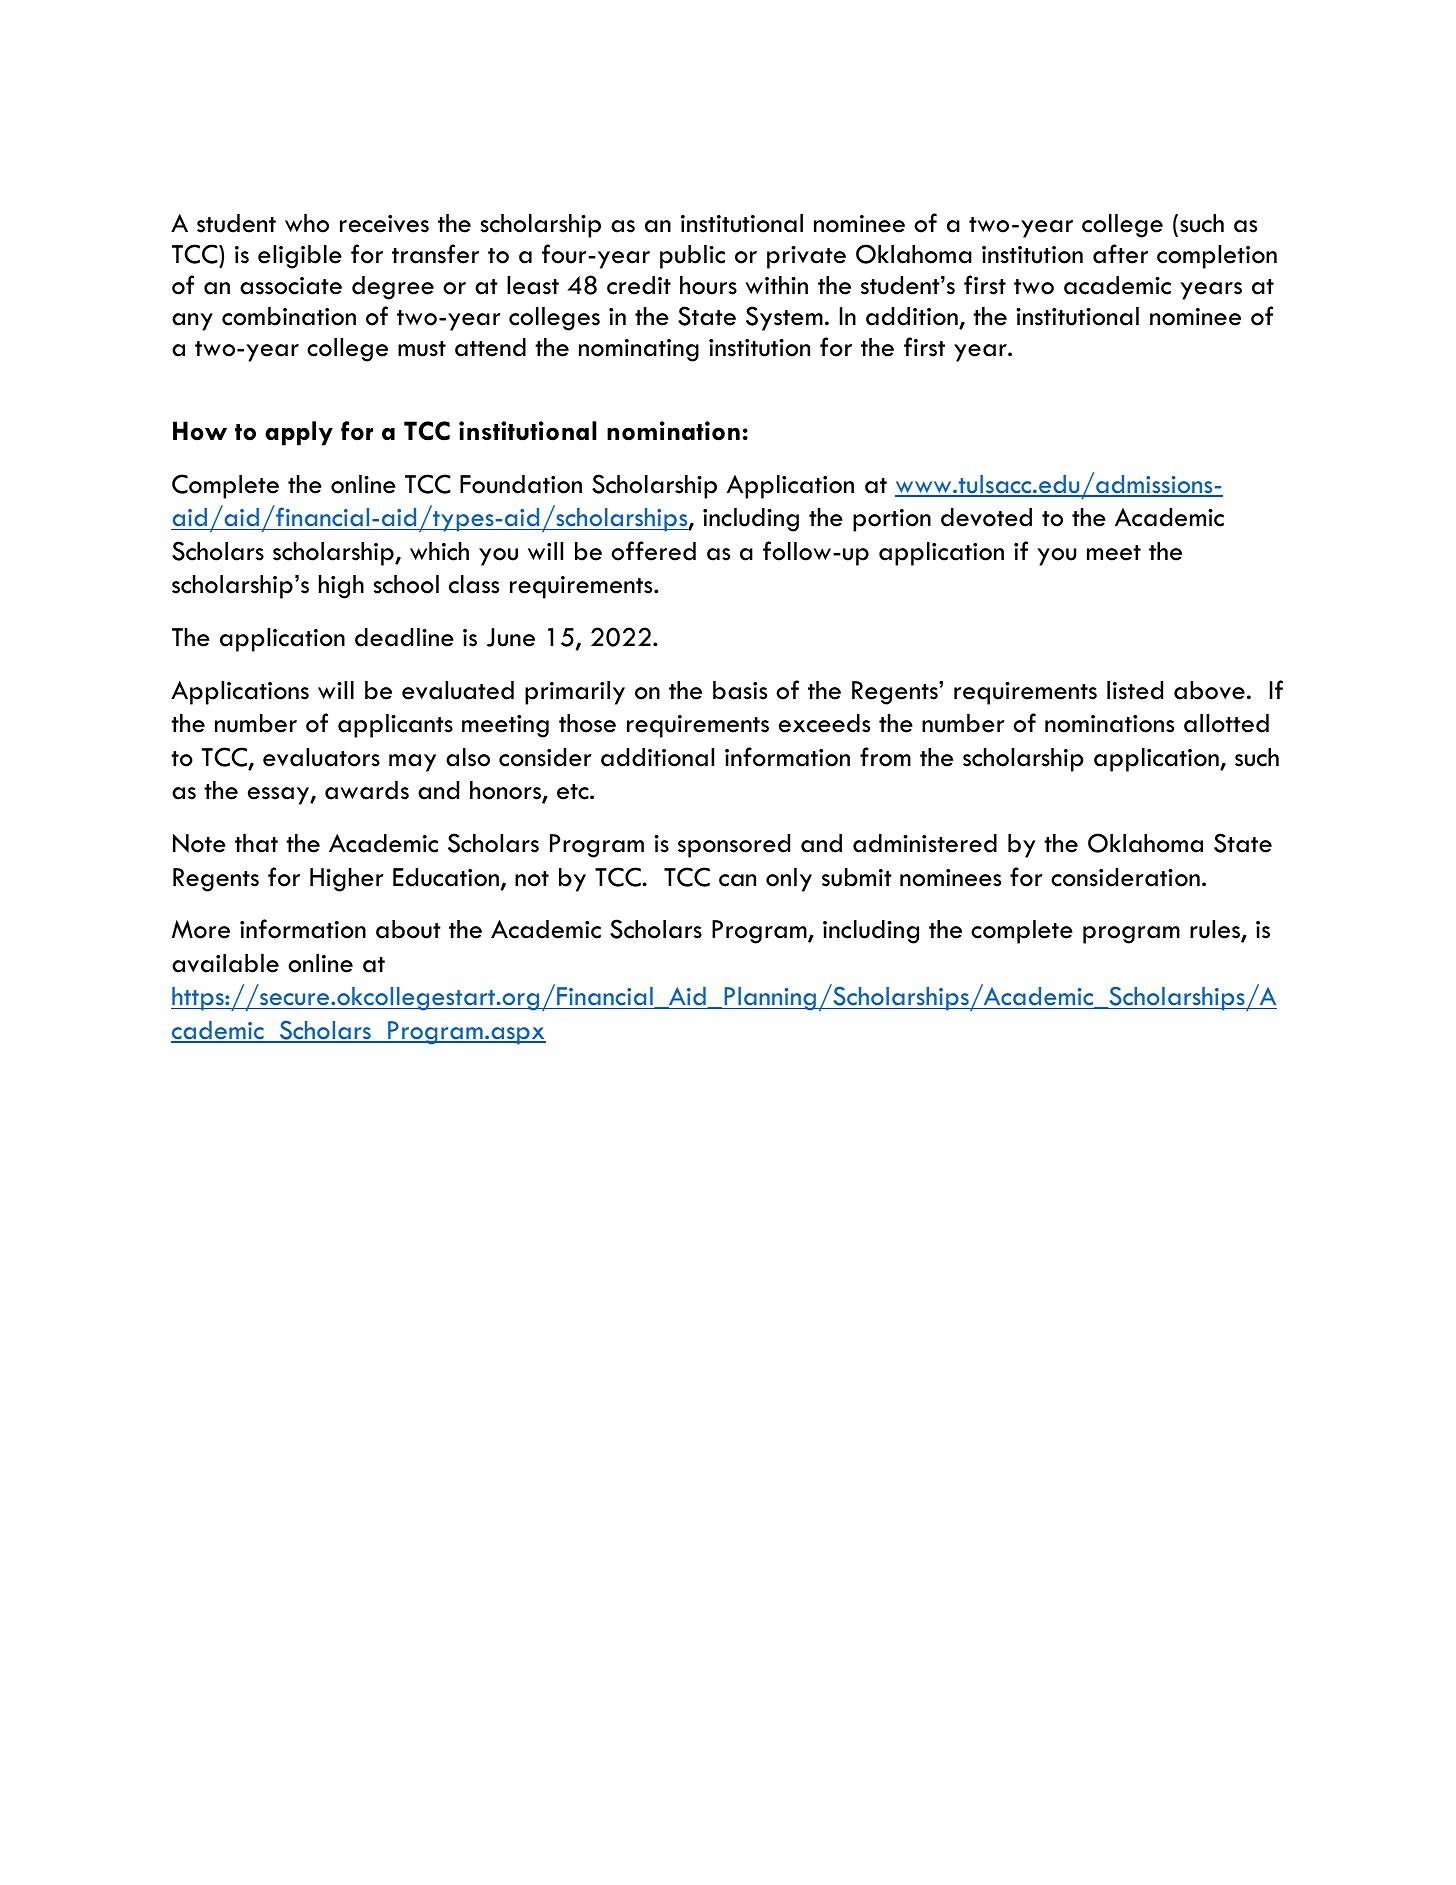 The height and width of the screenshot is (1885, 1456). I want to click on devoted, so click(986, 517).
